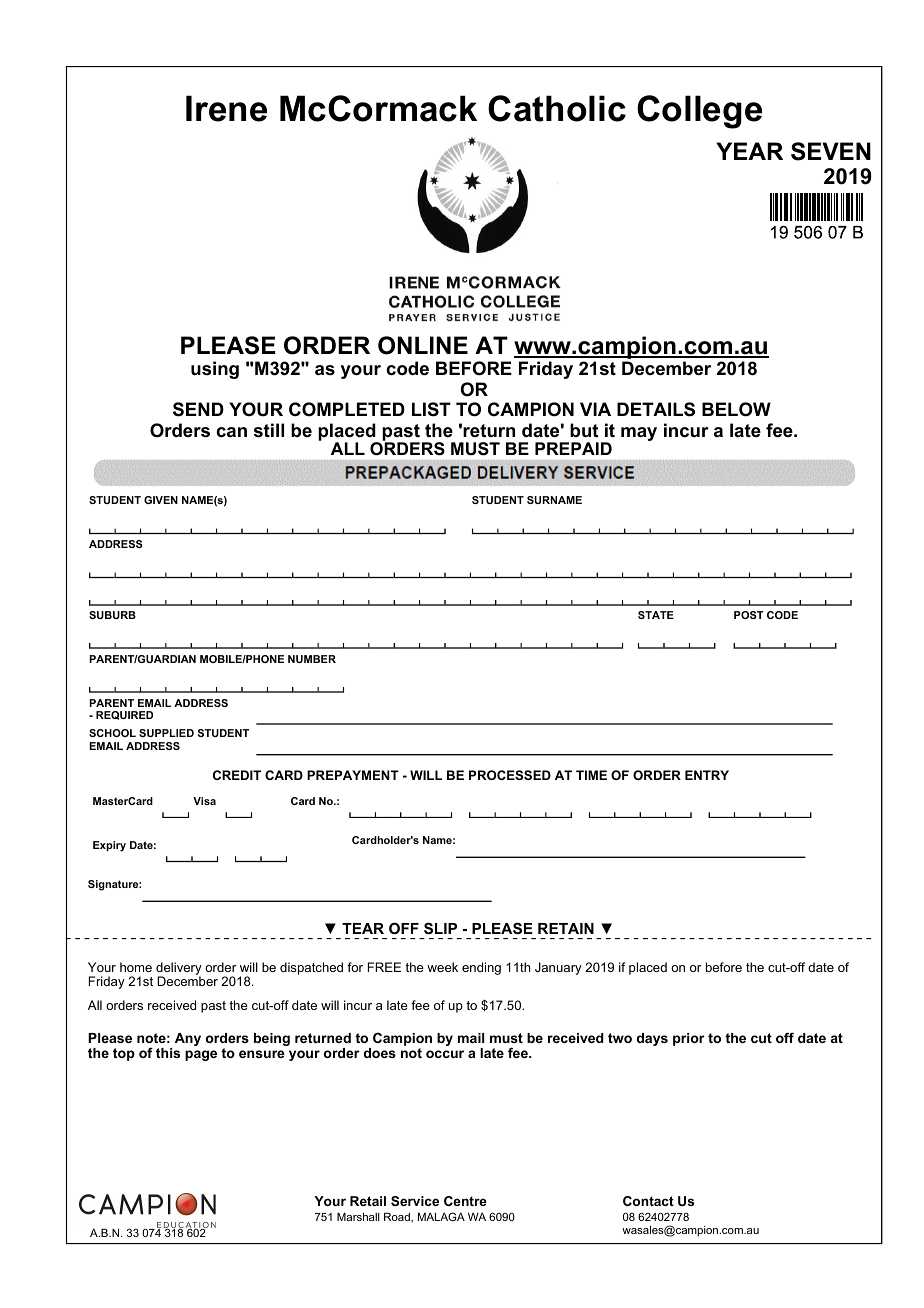 This screenshot has height=1308, width=924. I want to click on Centre, so click(465, 1201).
